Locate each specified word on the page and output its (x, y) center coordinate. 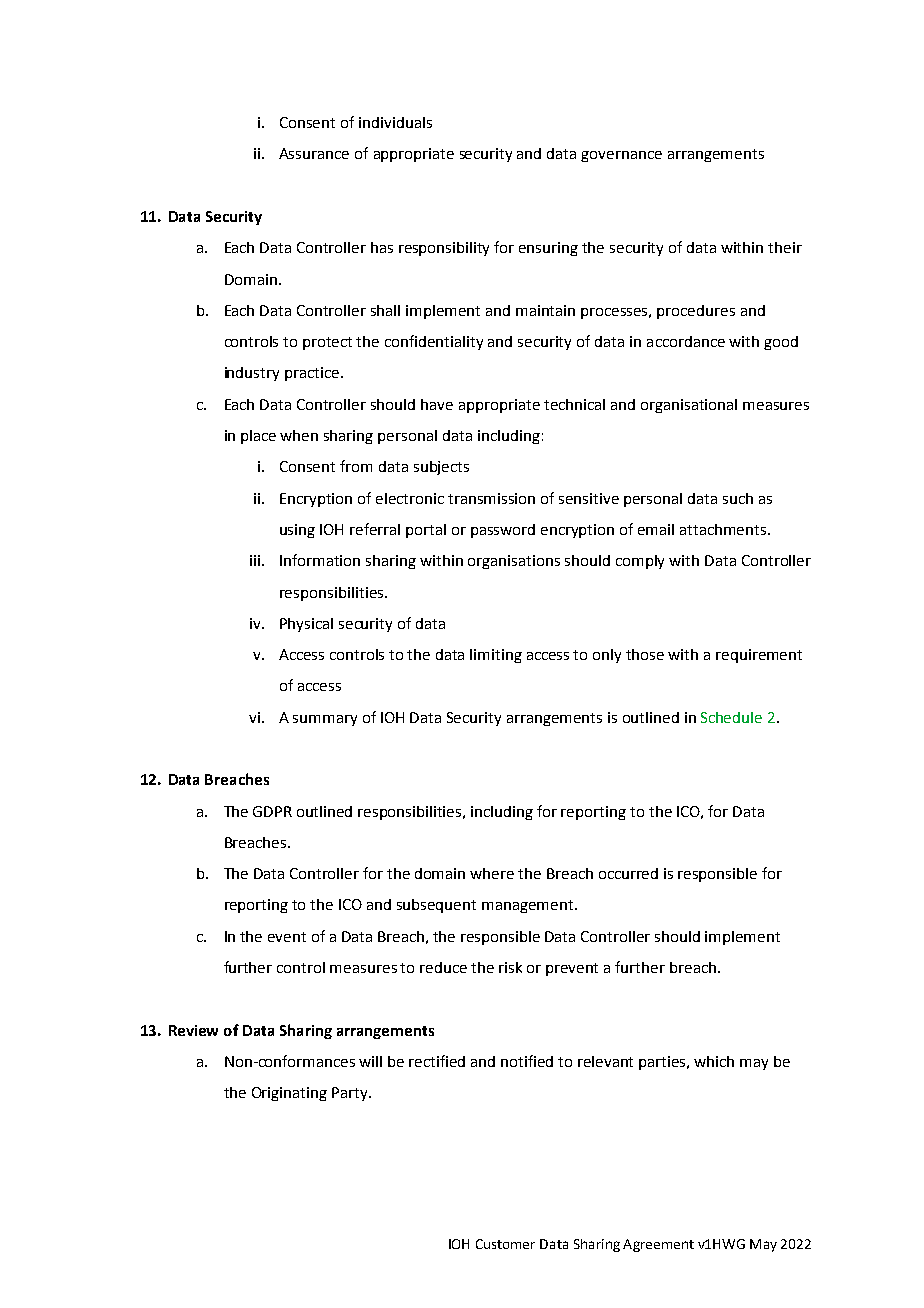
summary (325, 720)
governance (621, 156)
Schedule (731, 717)
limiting (496, 656)
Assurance (314, 153)
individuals (395, 122)
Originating (289, 1094)
